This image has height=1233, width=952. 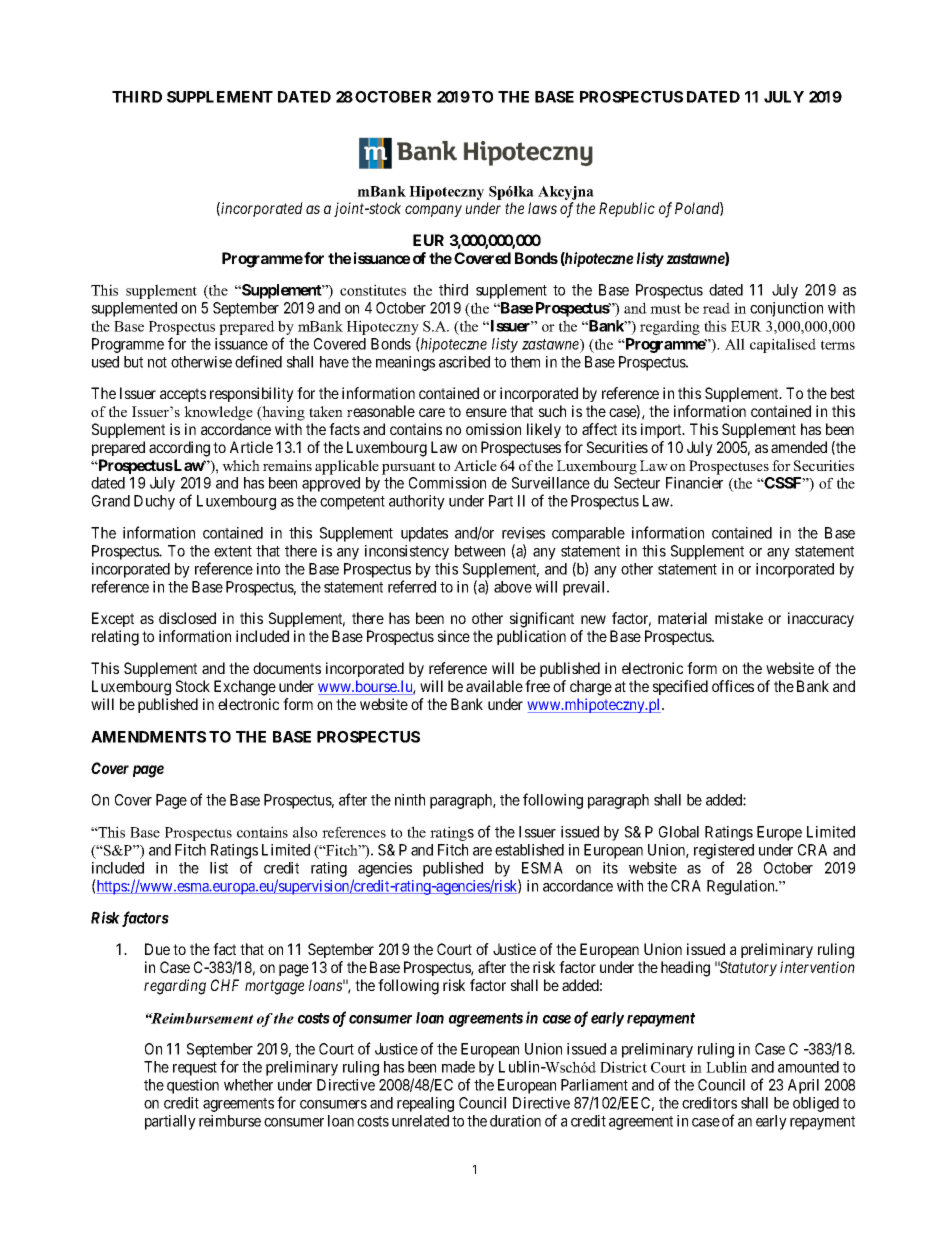 I want to click on between, so click(x=480, y=551).
